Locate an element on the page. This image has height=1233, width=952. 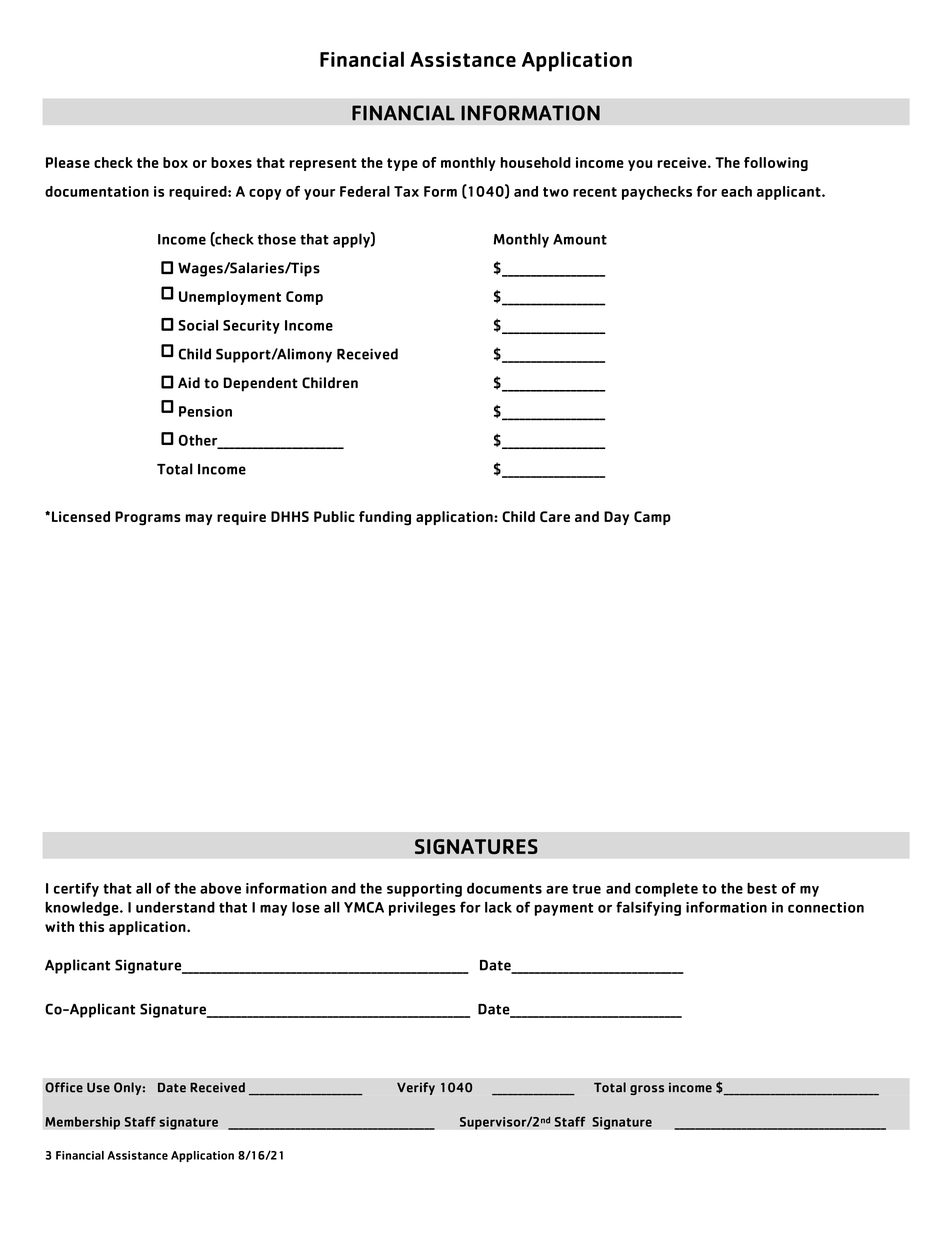
each is located at coordinates (736, 191).
